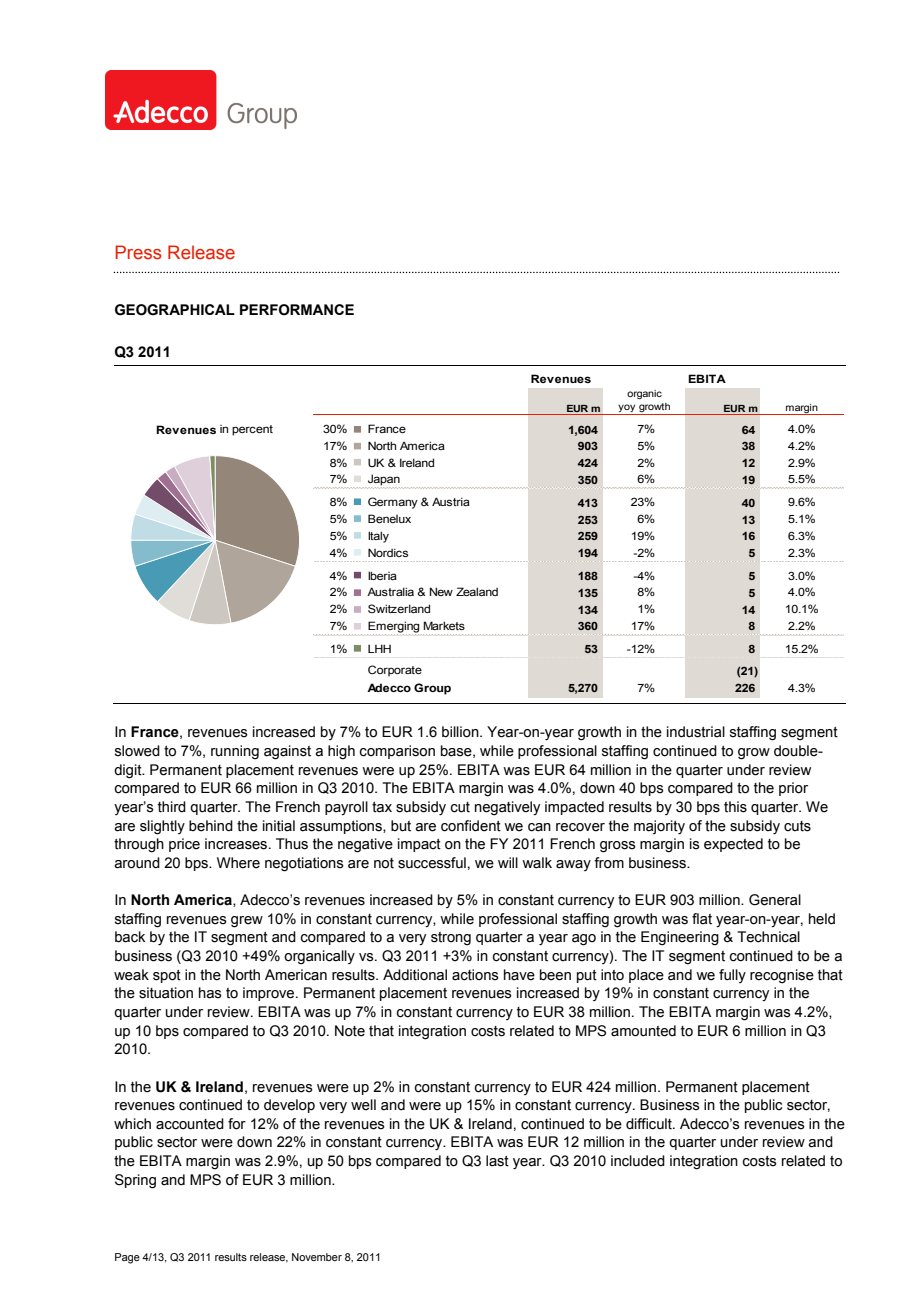  Describe the element at coordinates (627, 409) in the screenshot. I see `yoy` at that location.
